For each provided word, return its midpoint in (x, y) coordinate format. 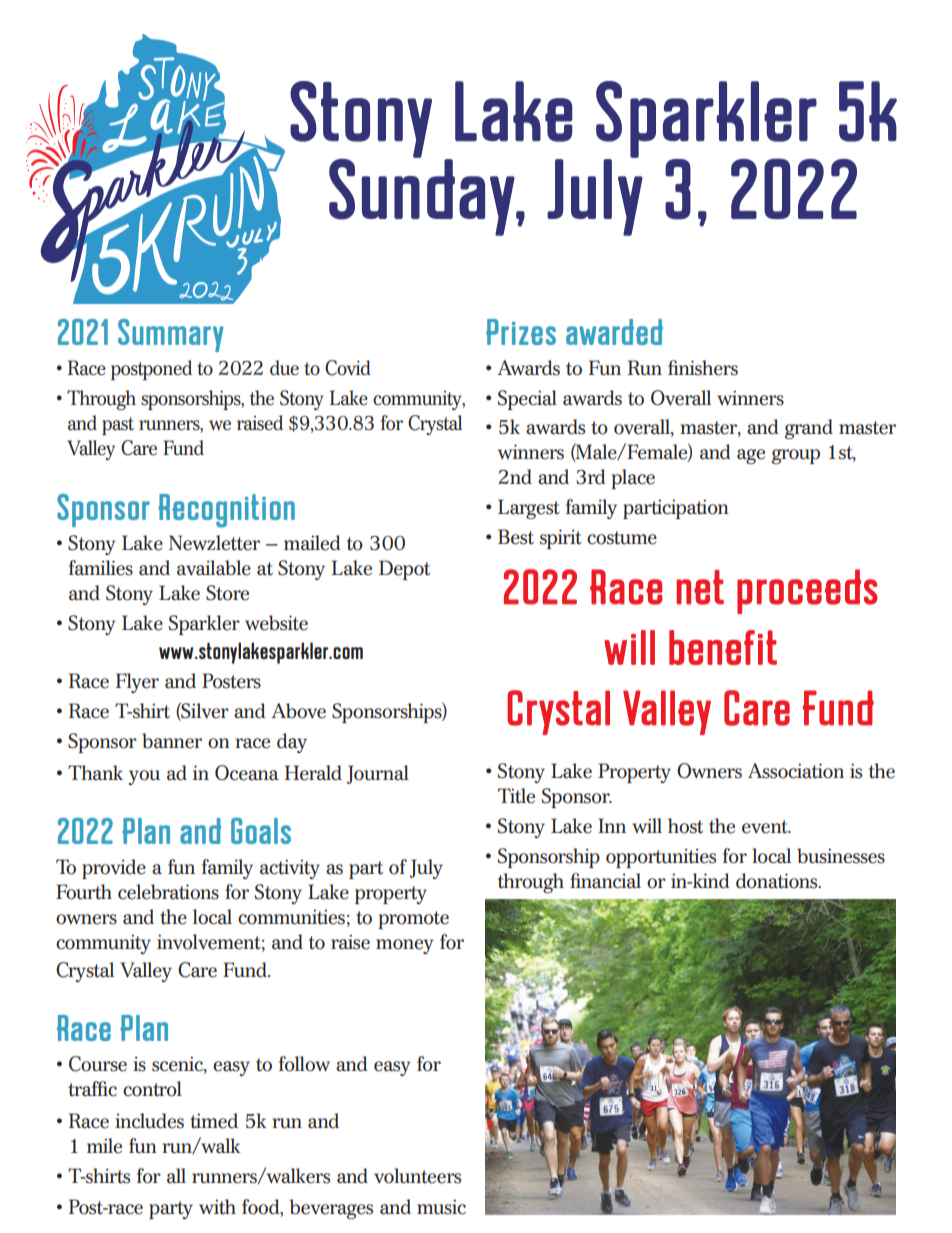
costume (622, 538)
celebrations (168, 892)
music (441, 1207)
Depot (404, 570)
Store (227, 593)
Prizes (521, 332)
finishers (703, 368)
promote (413, 920)
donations (778, 881)
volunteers (417, 1176)
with (217, 1207)
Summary (171, 335)
